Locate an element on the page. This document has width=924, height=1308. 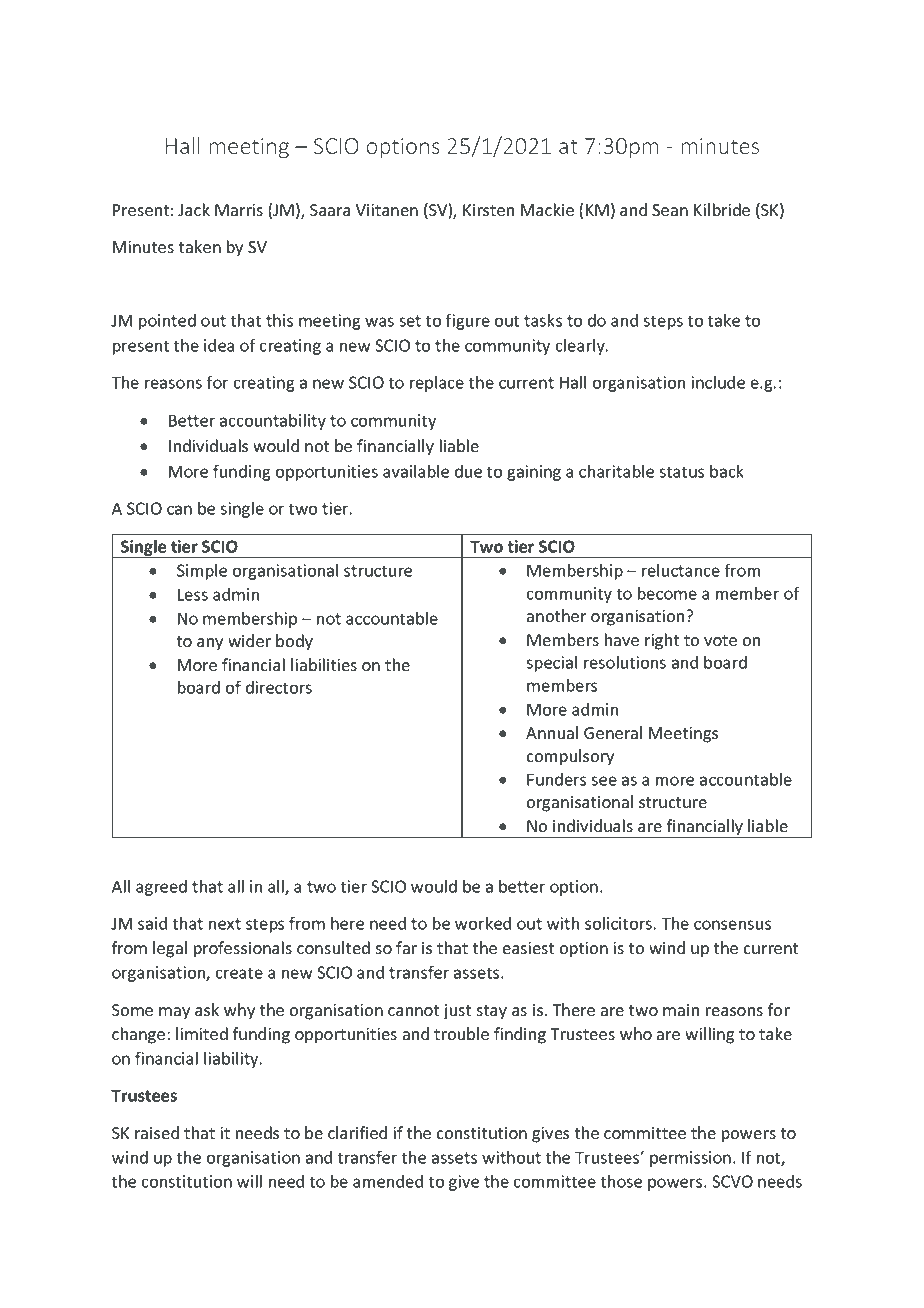
any is located at coordinates (210, 644).
